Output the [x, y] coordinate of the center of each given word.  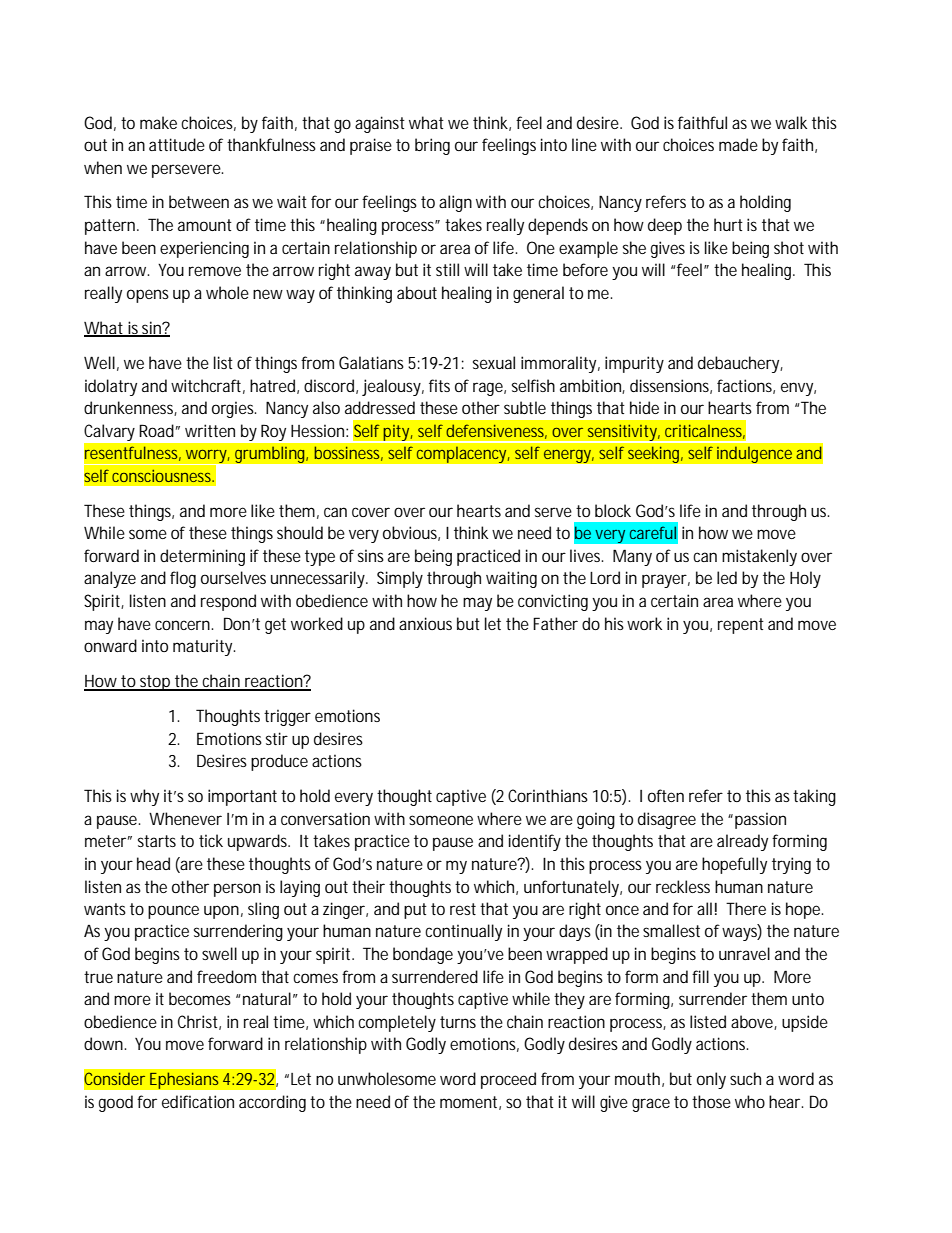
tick [211, 840]
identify [535, 842]
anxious [425, 623]
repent [741, 626]
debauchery [739, 364]
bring [432, 146]
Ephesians [184, 1080]
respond [228, 602]
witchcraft [206, 385]
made [738, 144]
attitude [177, 144]
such [745, 1078]
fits [439, 385]
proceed [508, 1080]
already [742, 842]
